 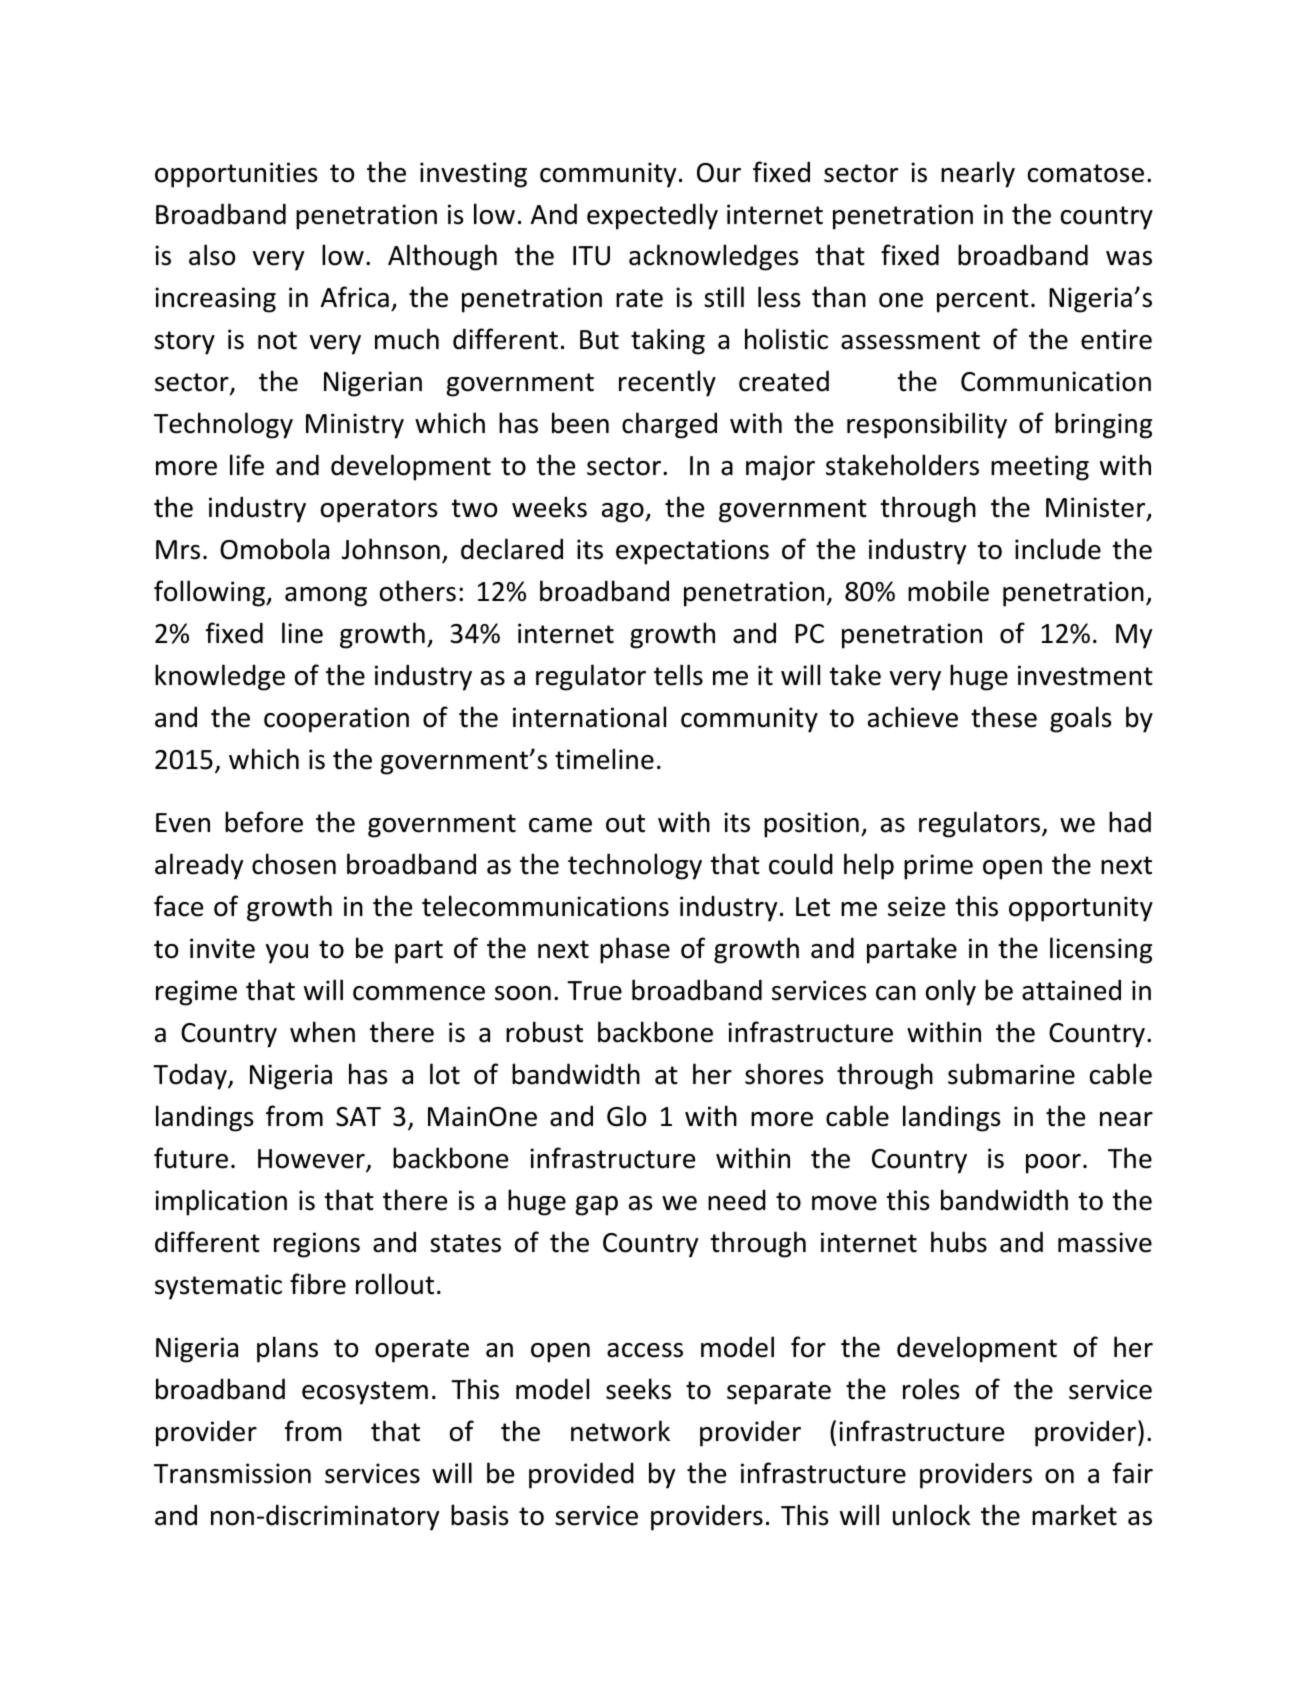 I want to click on tells, so click(x=678, y=675).
